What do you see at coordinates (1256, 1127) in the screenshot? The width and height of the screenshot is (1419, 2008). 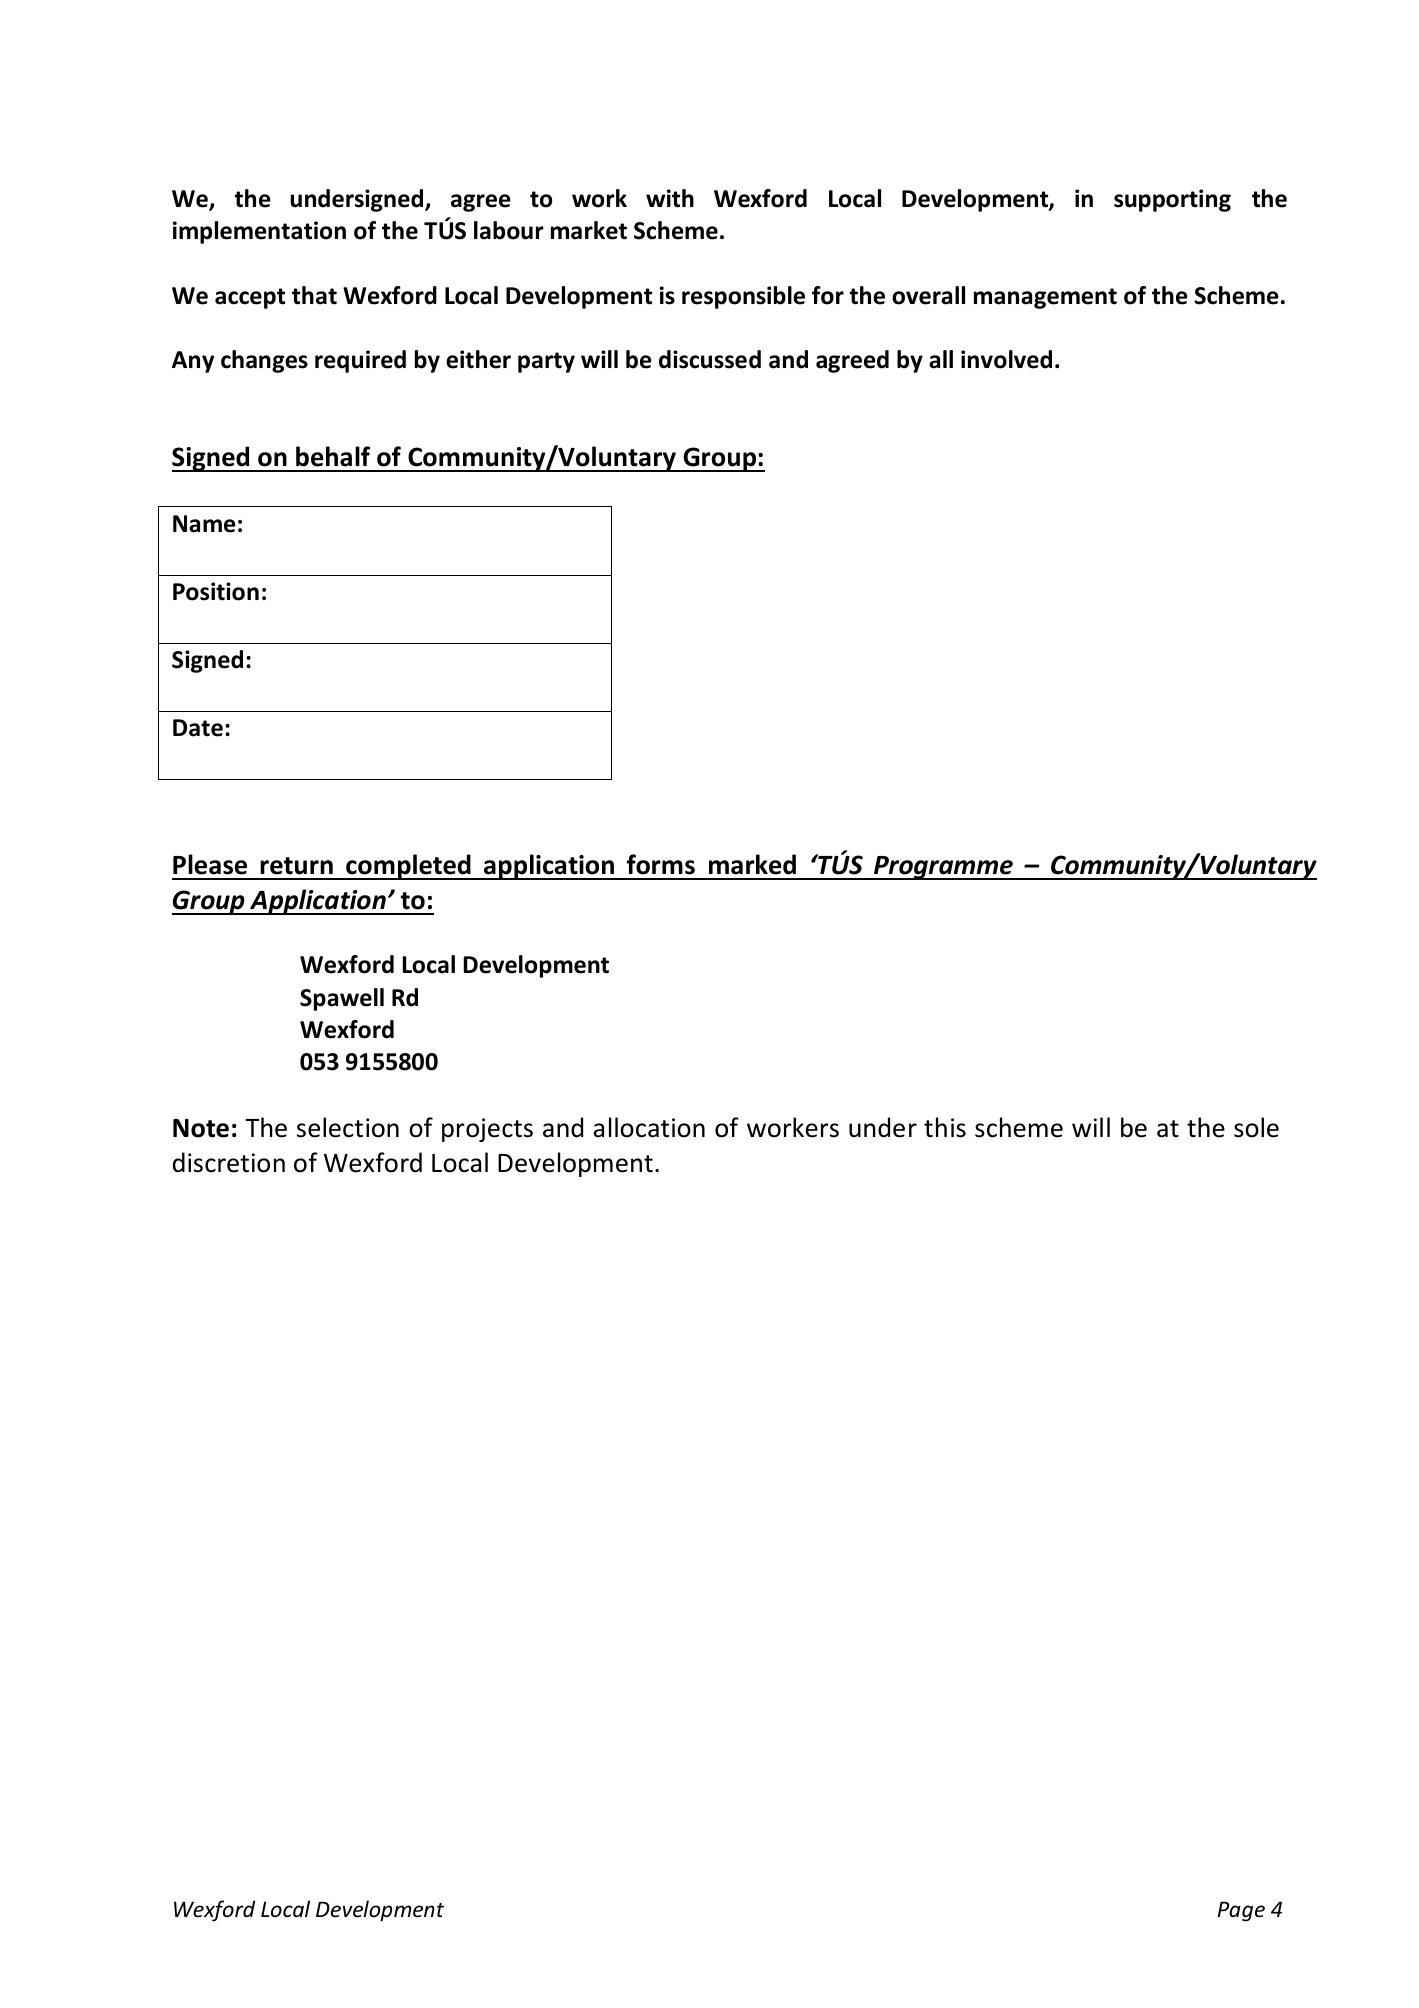 I see `sole` at bounding box center [1256, 1127].
